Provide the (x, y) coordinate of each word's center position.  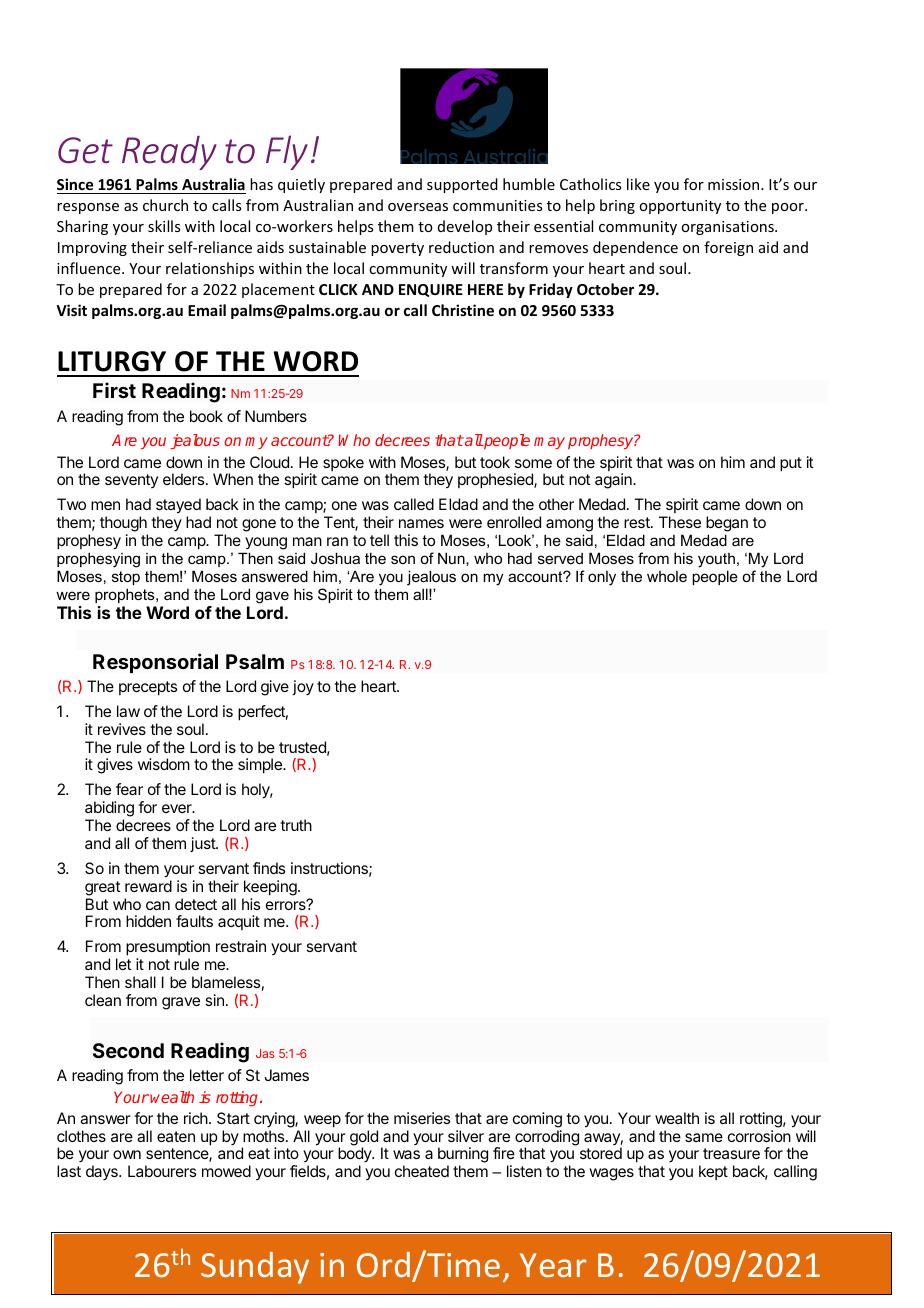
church (165, 205)
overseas (418, 207)
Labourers (162, 1171)
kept (713, 1172)
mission (735, 184)
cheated (422, 1171)
